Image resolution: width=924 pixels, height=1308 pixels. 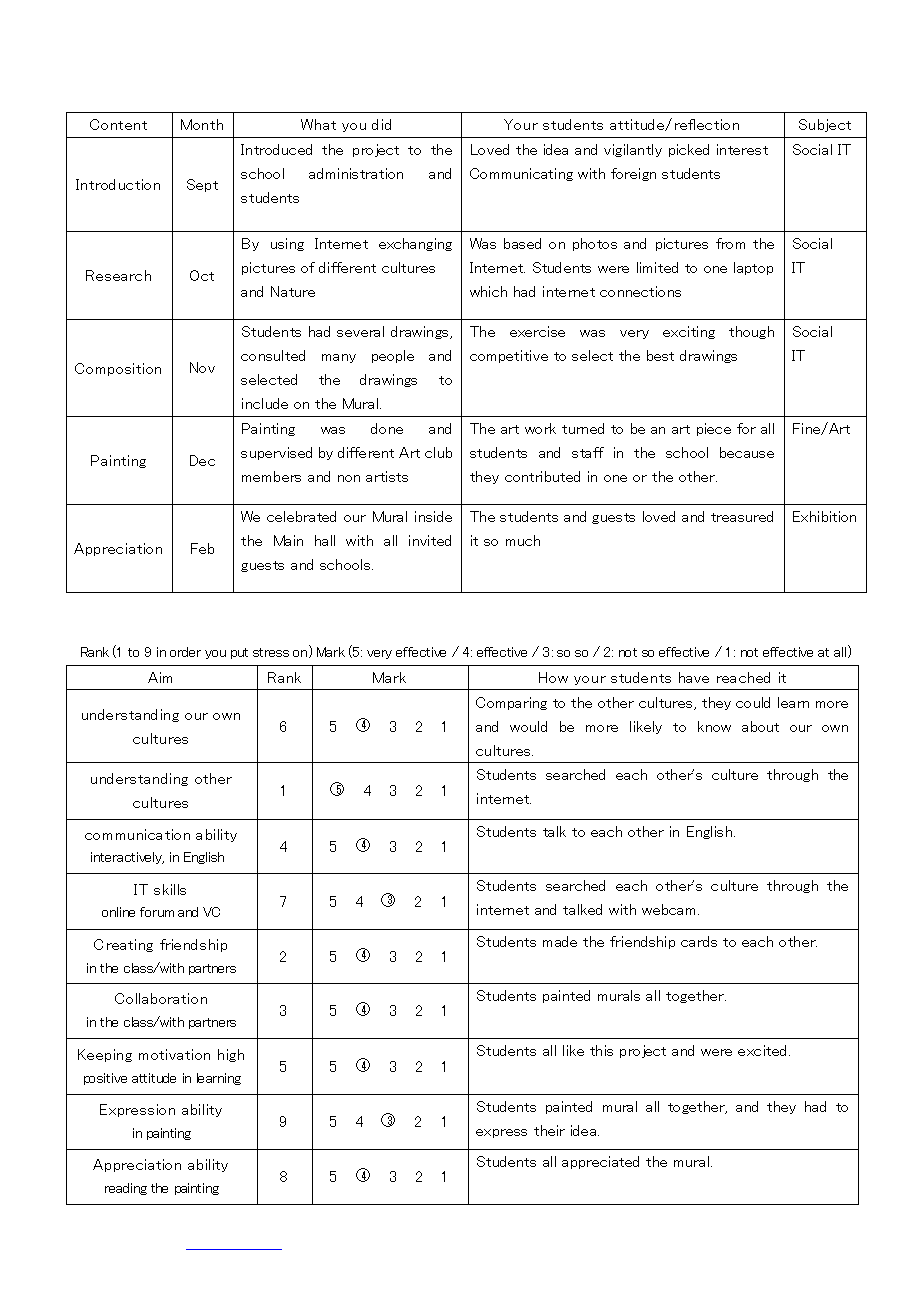 What do you see at coordinates (433, 516) in the screenshot?
I see `inside` at bounding box center [433, 516].
